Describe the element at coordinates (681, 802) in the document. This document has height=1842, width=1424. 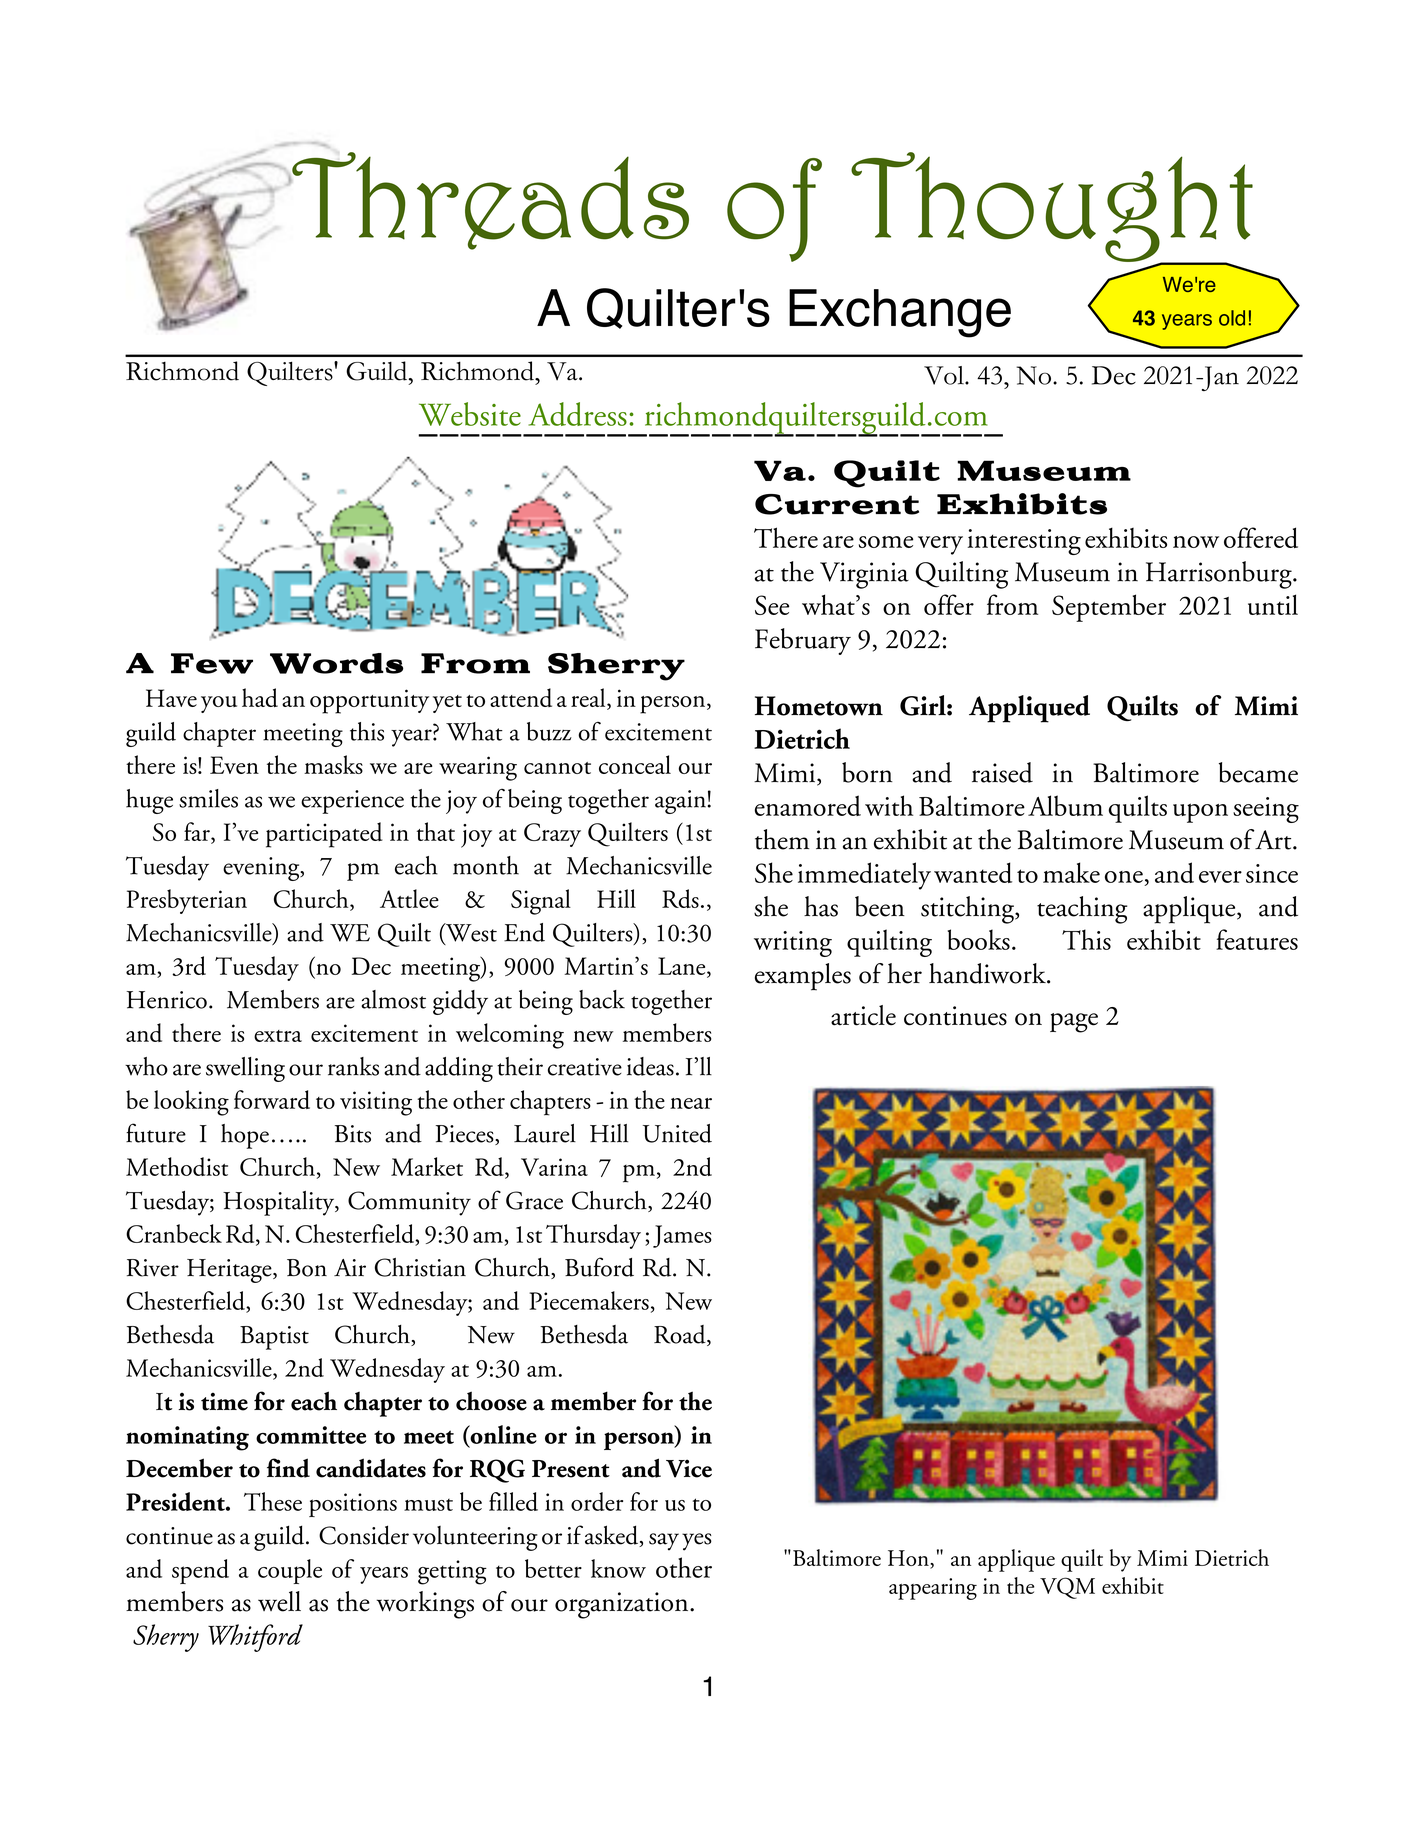
I see `again` at that location.
